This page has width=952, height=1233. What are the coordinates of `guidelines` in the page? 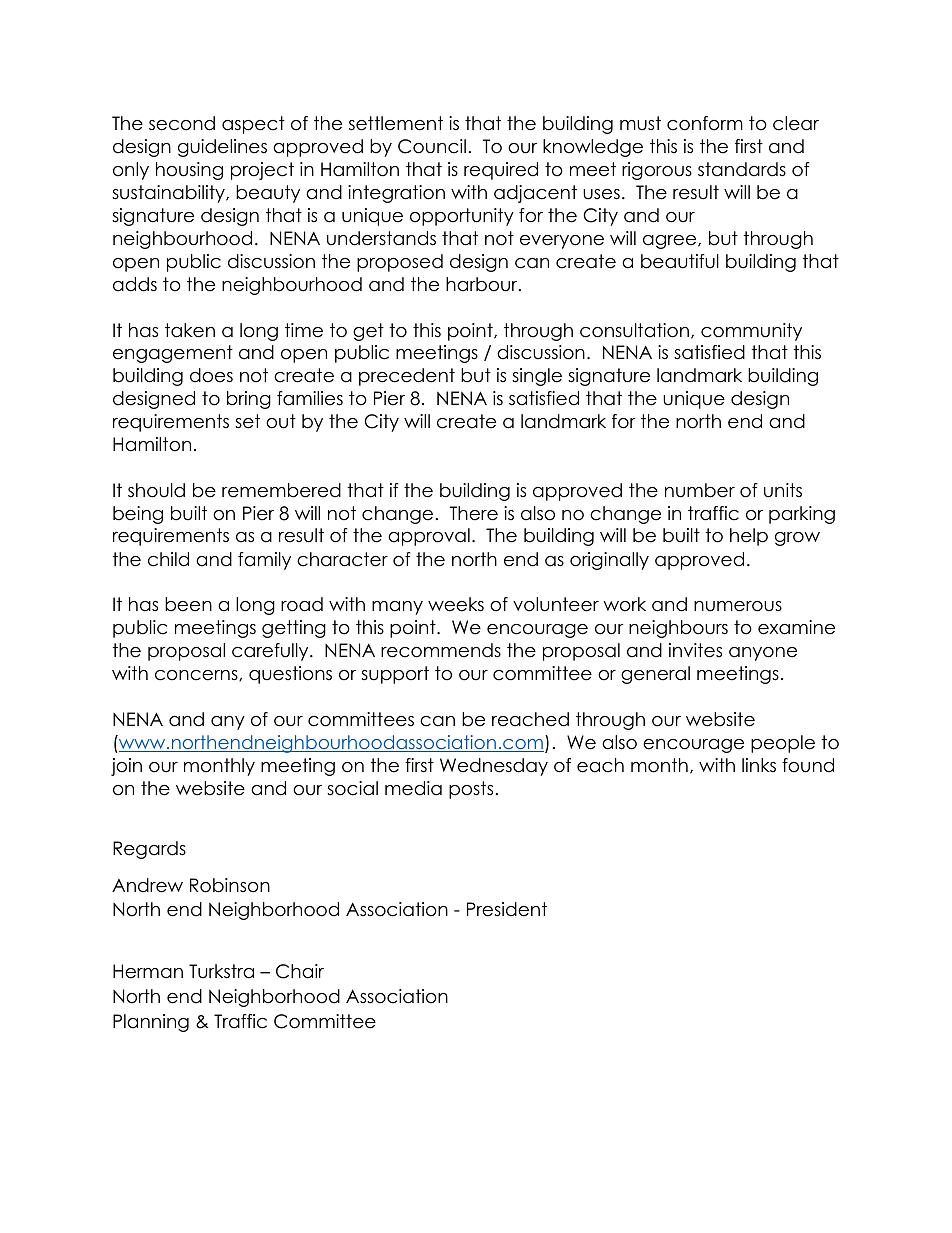 It's located at (222, 148).
